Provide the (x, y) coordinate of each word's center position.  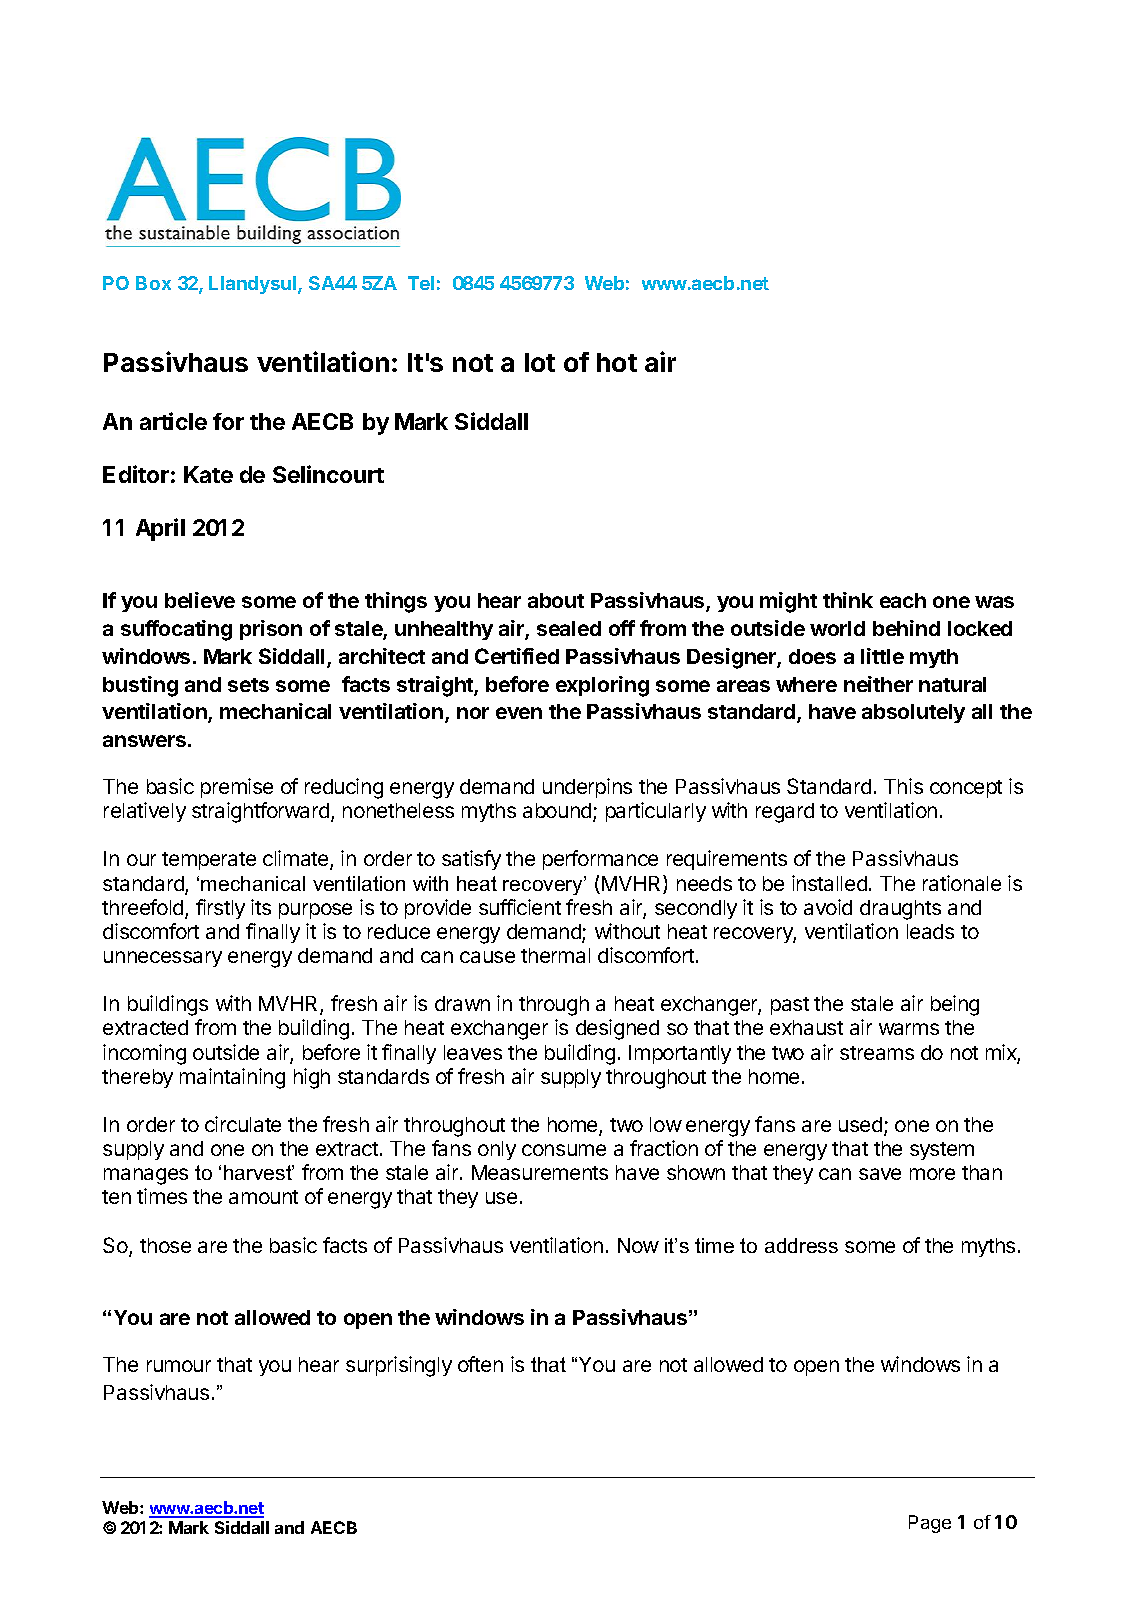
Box (153, 283)
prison (271, 630)
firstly (220, 909)
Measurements (540, 1172)
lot (540, 362)
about (556, 600)
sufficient (520, 907)
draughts (900, 910)
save (880, 1174)
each (903, 600)
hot (617, 362)
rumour (179, 1366)
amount (263, 1197)
